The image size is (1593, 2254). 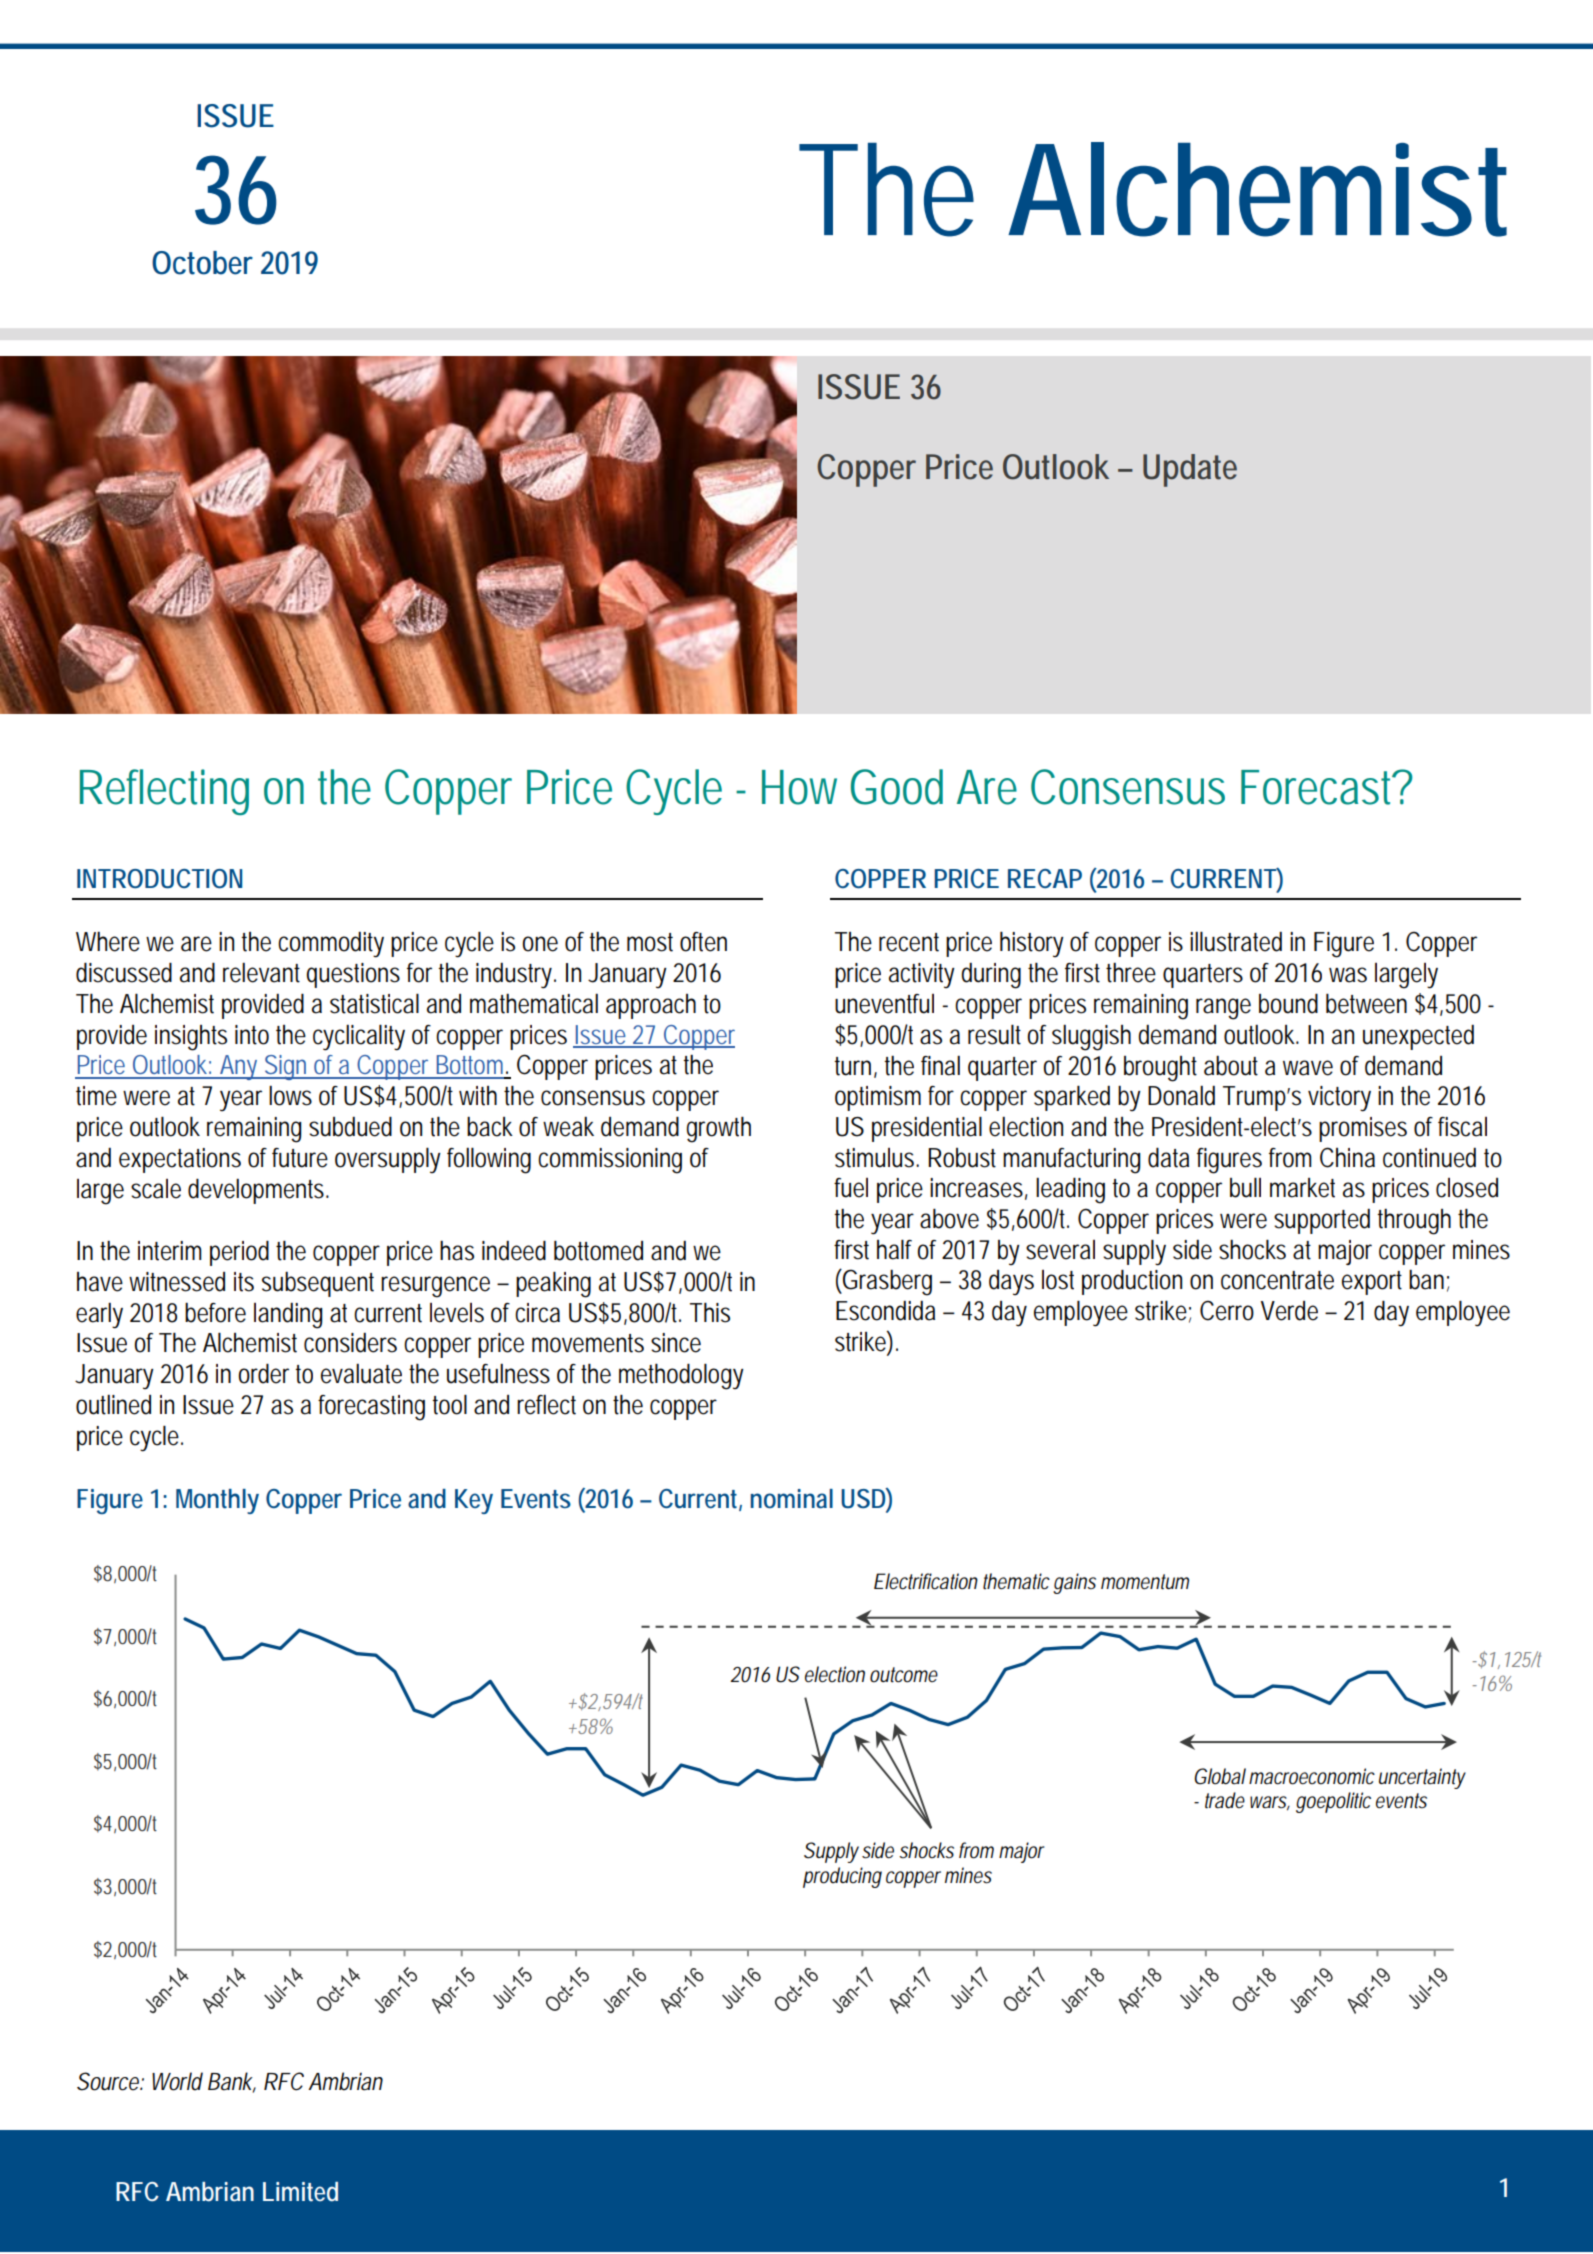 What do you see at coordinates (217, 1501) in the screenshot?
I see `Monthly` at bounding box center [217, 1501].
